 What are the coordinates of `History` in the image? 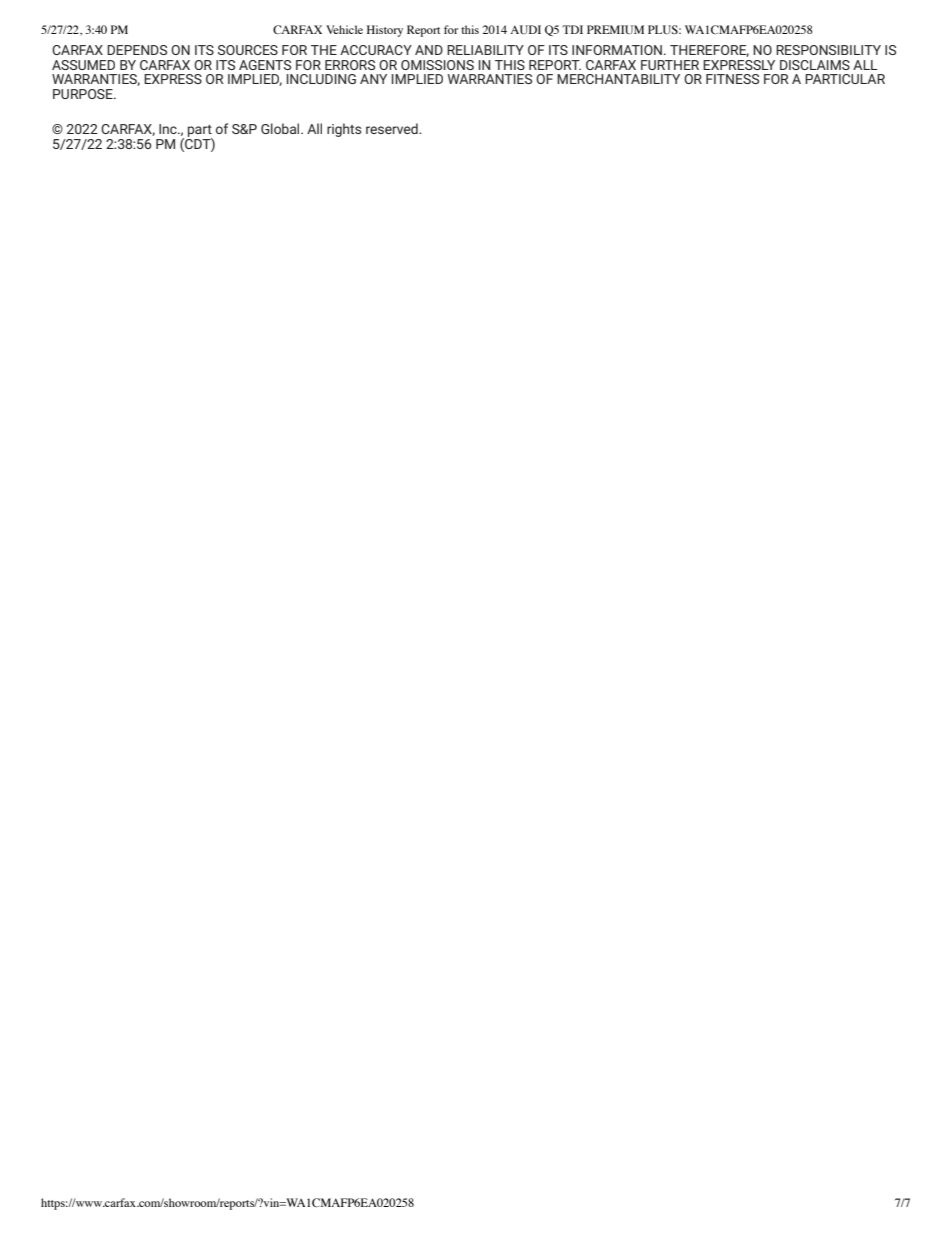 It's located at (385, 31).
